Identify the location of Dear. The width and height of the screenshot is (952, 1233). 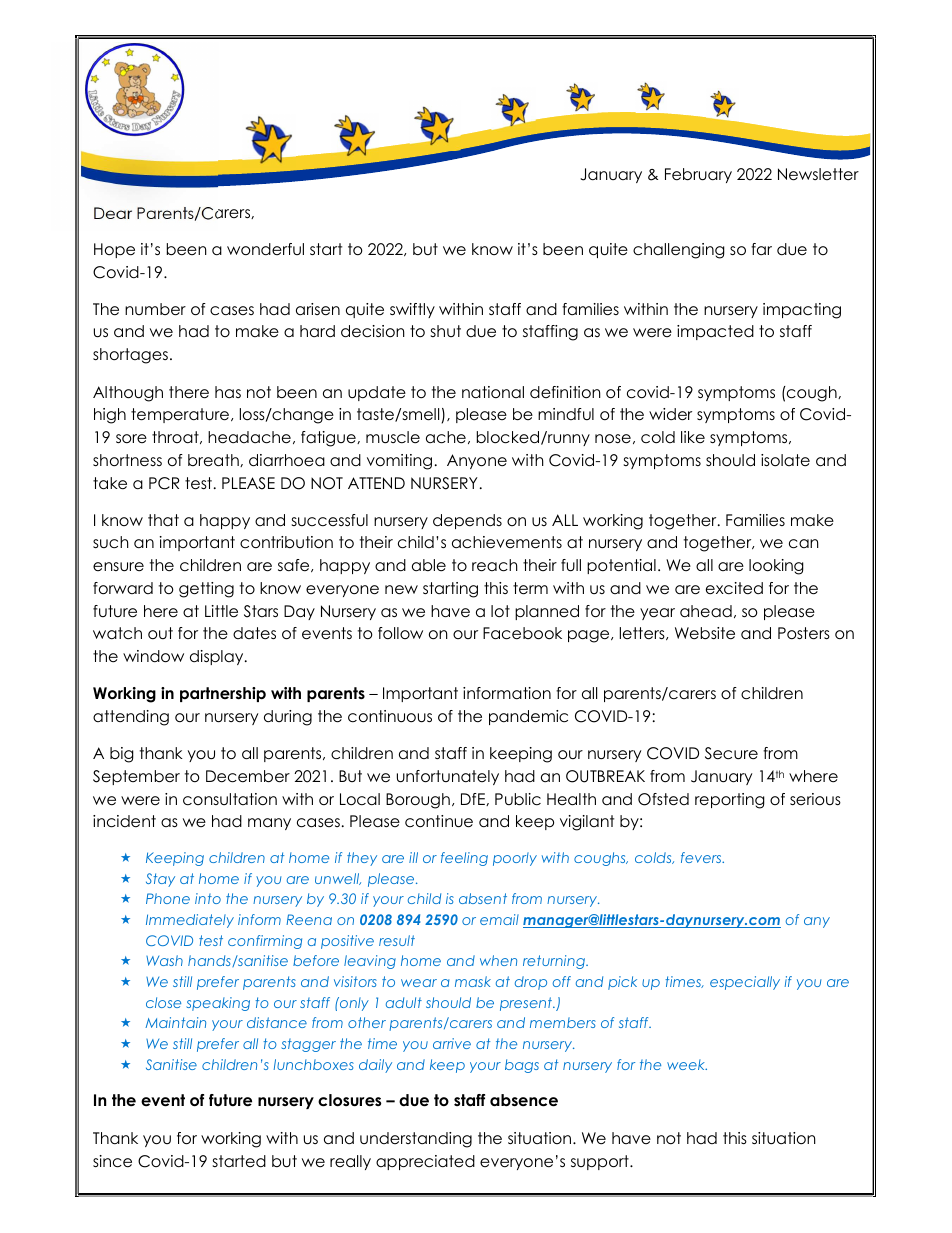
(113, 213).
